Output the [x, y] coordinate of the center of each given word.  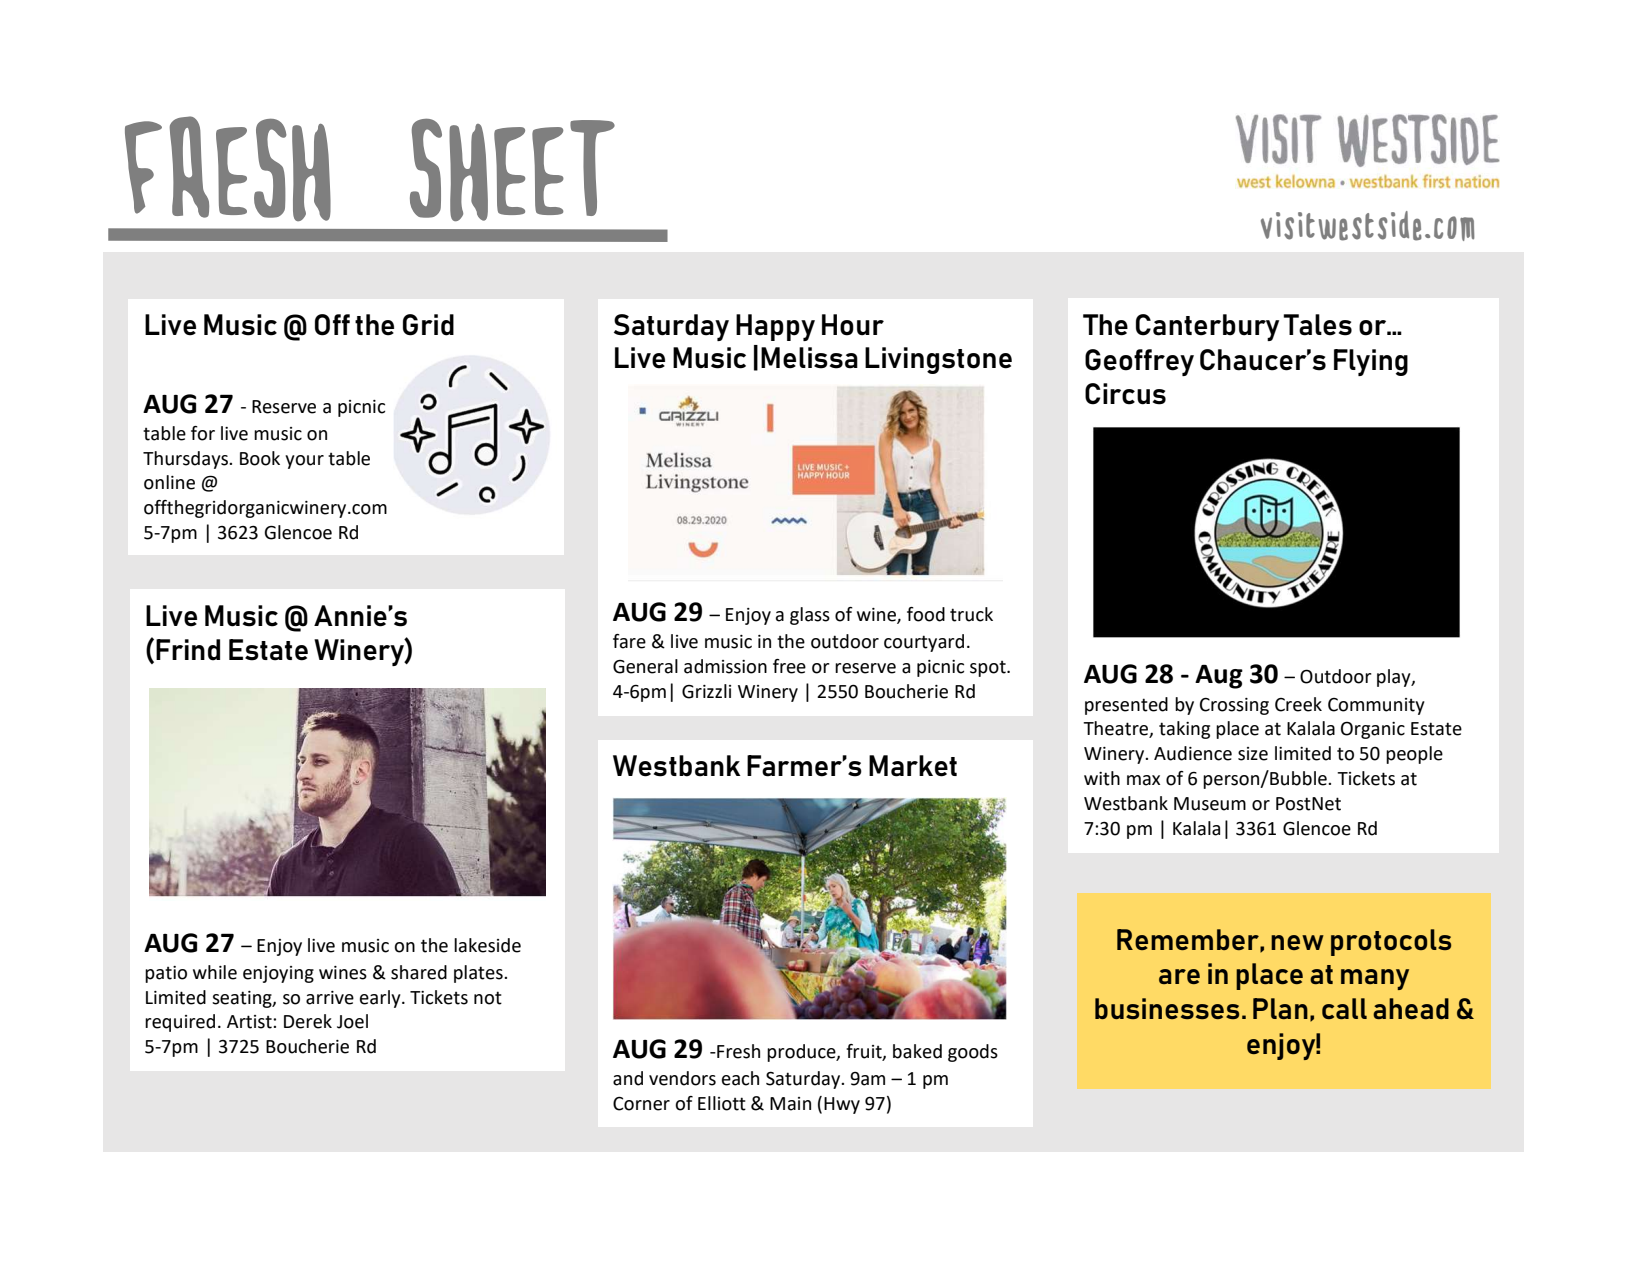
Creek [1298, 704]
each [740, 1078]
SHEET [512, 170]
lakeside [487, 945]
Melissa [809, 358]
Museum [1210, 804]
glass [810, 616]
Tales [1317, 325]
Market [913, 766]
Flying [1371, 362]
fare [629, 641]
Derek [308, 1021]
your [304, 462]
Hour [853, 325]
